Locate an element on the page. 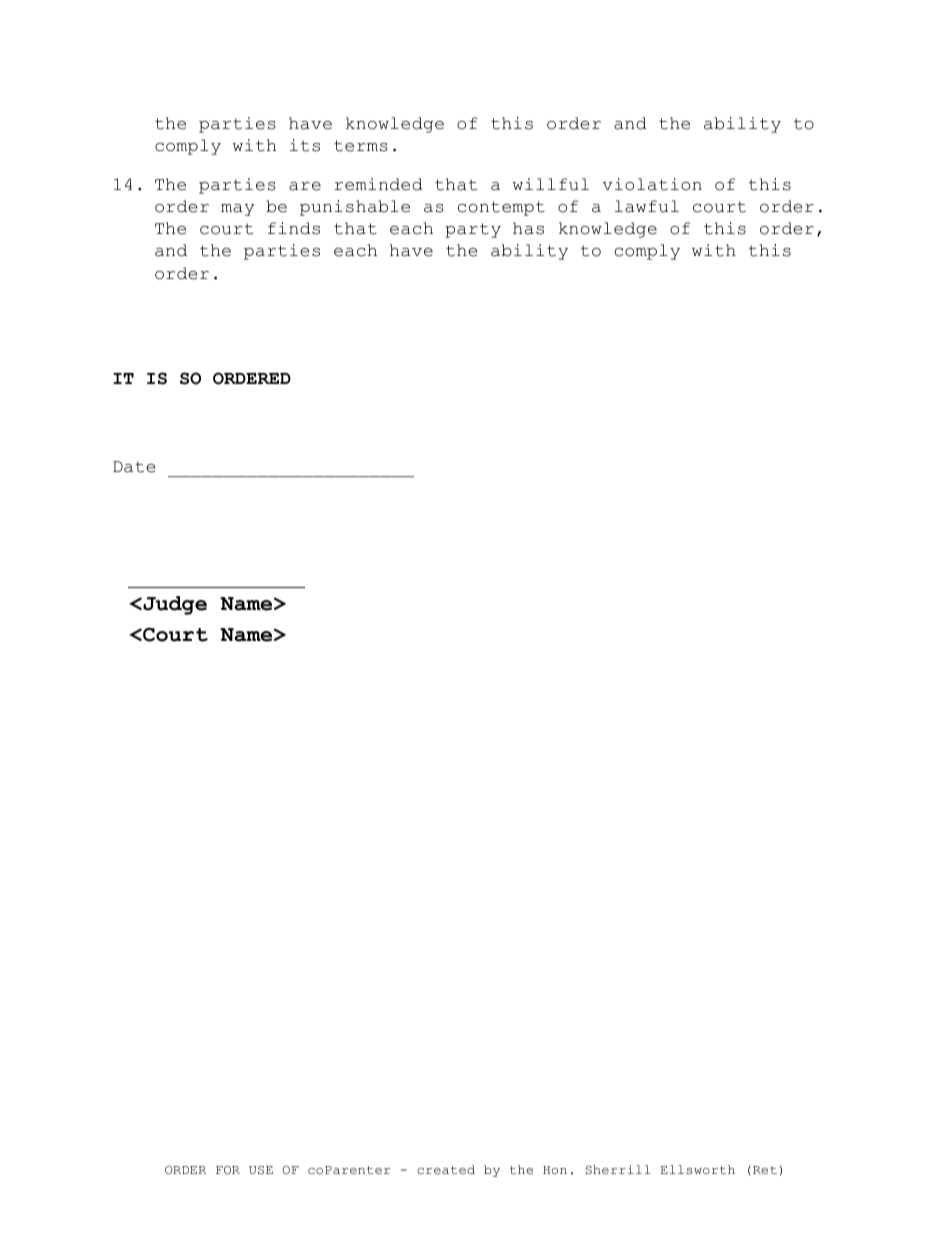 This page has height=1233, width=952. FOR is located at coordinates (228, 1170).
